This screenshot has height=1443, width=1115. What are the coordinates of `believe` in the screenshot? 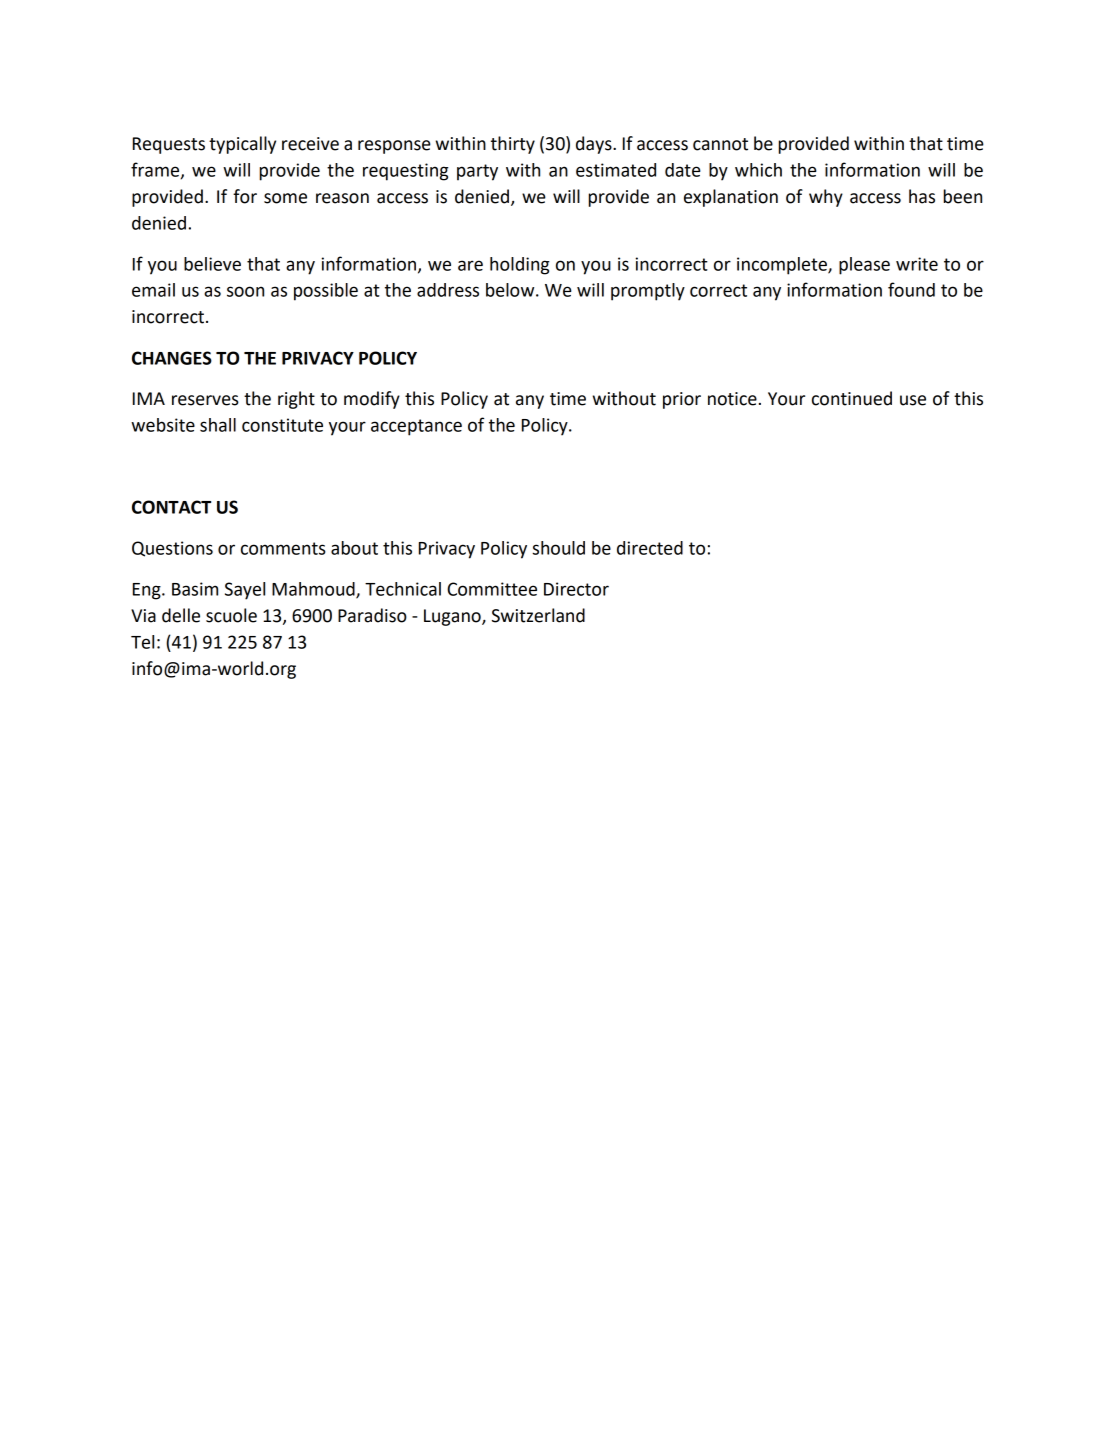 It's located at (212, 264).
